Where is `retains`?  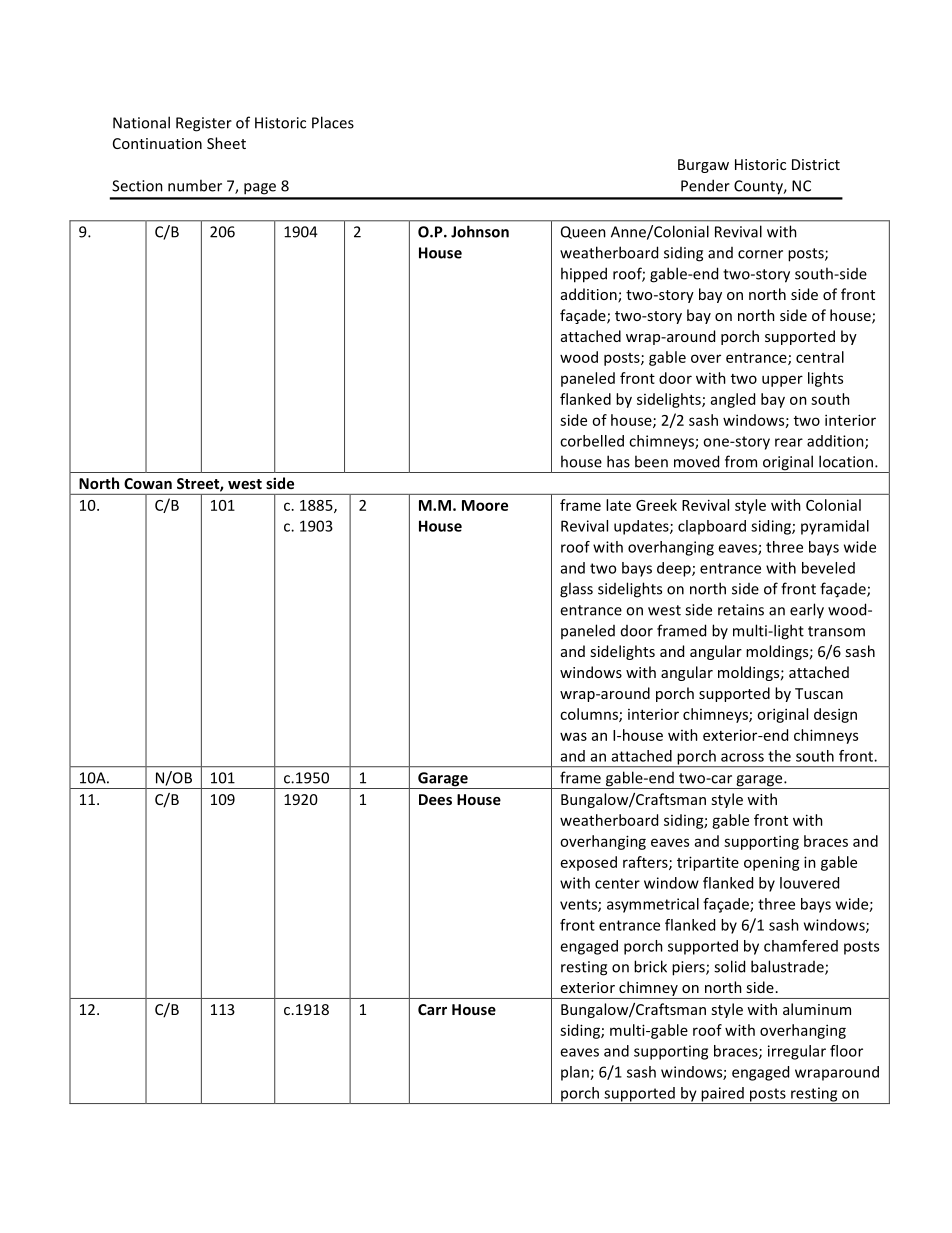 retains is located at coordinates (741, 610).
